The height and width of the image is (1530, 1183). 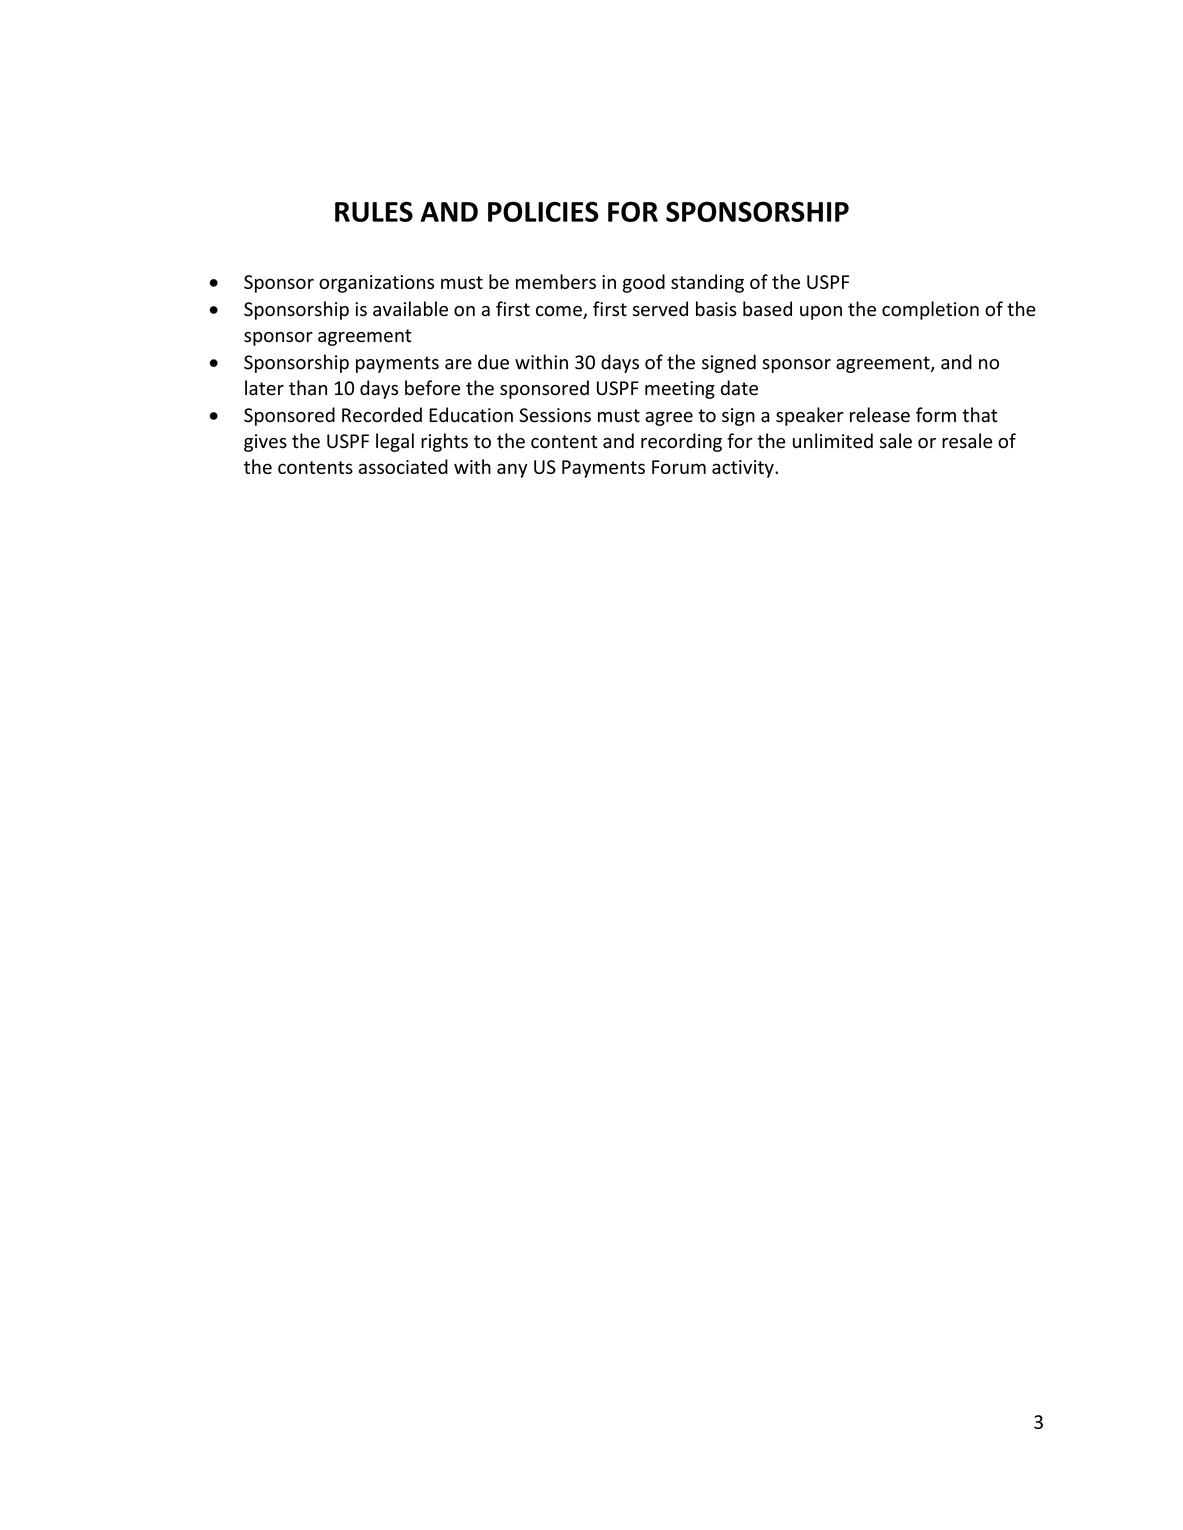 I want to click on standing, so click(x=707, y=283).
